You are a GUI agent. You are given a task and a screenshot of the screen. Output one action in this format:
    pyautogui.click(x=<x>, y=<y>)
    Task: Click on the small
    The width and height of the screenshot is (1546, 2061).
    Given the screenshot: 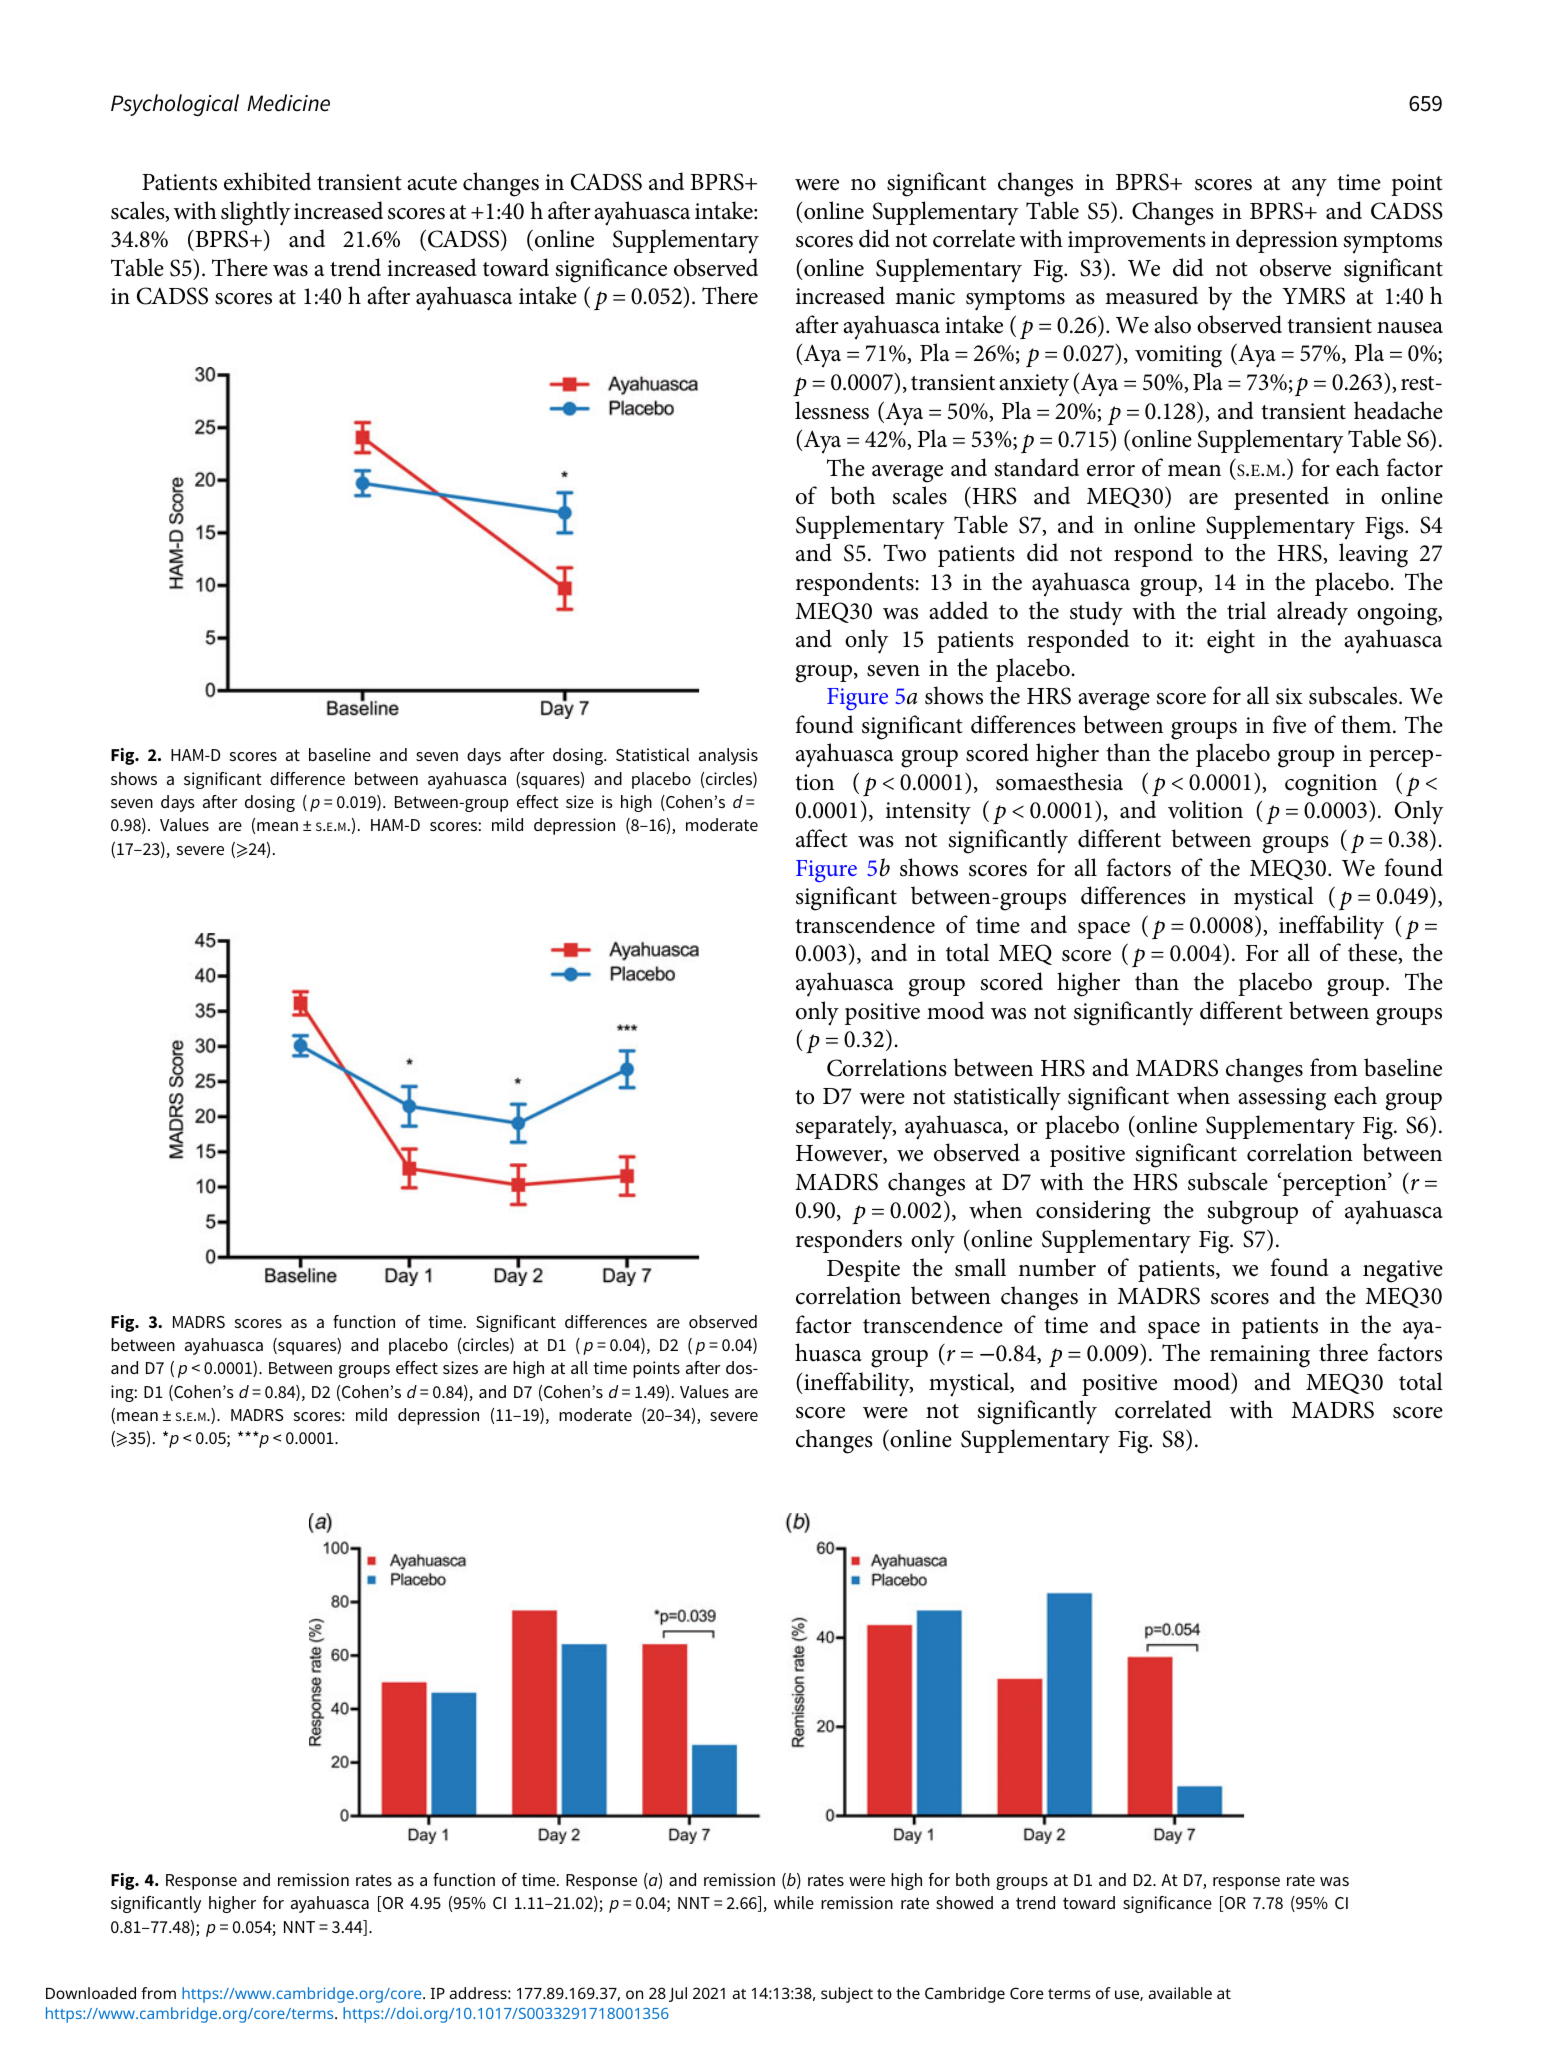 What is the action you would take?
    pyautogui.click(x=980, y=1267)
